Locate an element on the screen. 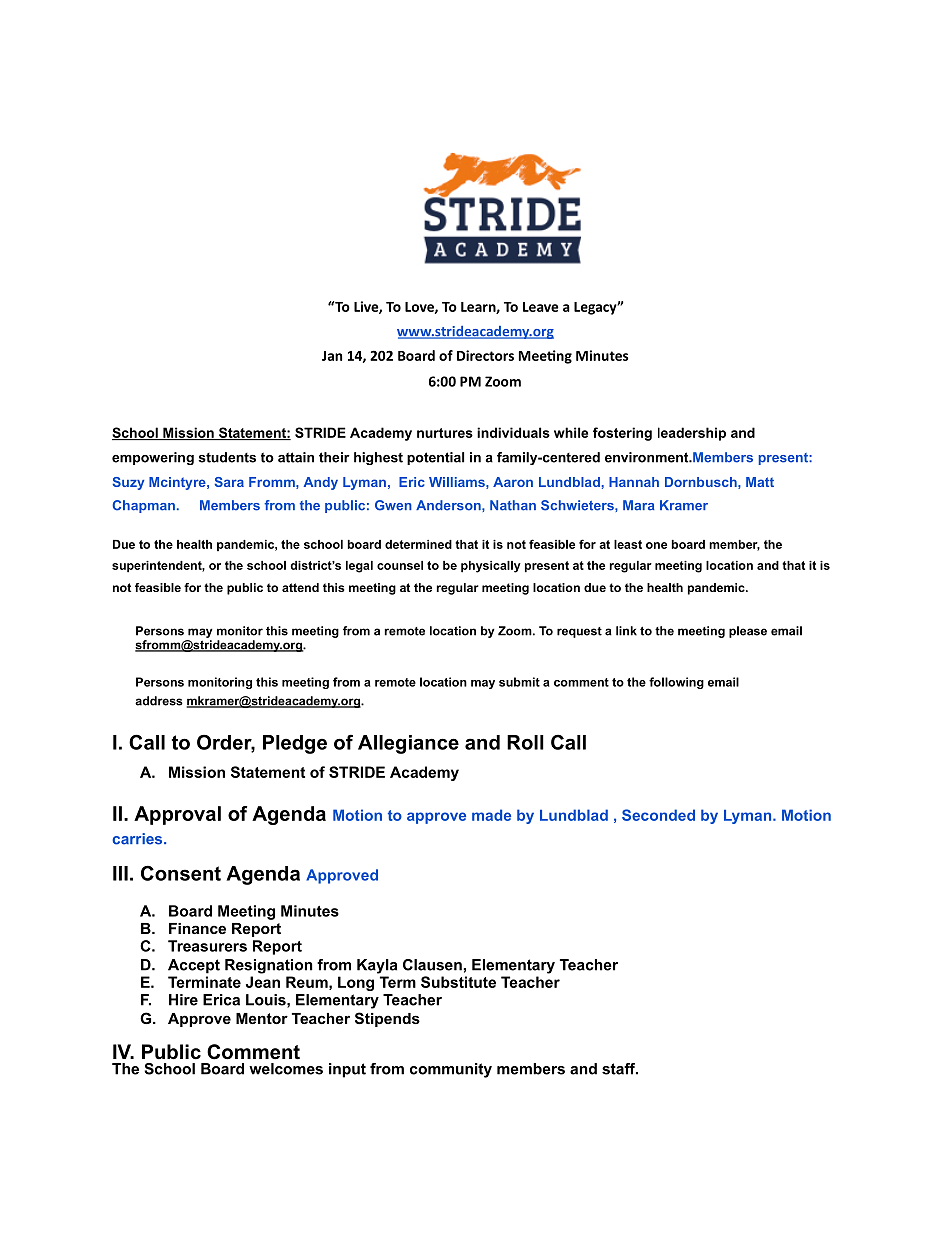  submit is located at coordinates (519, 682).
